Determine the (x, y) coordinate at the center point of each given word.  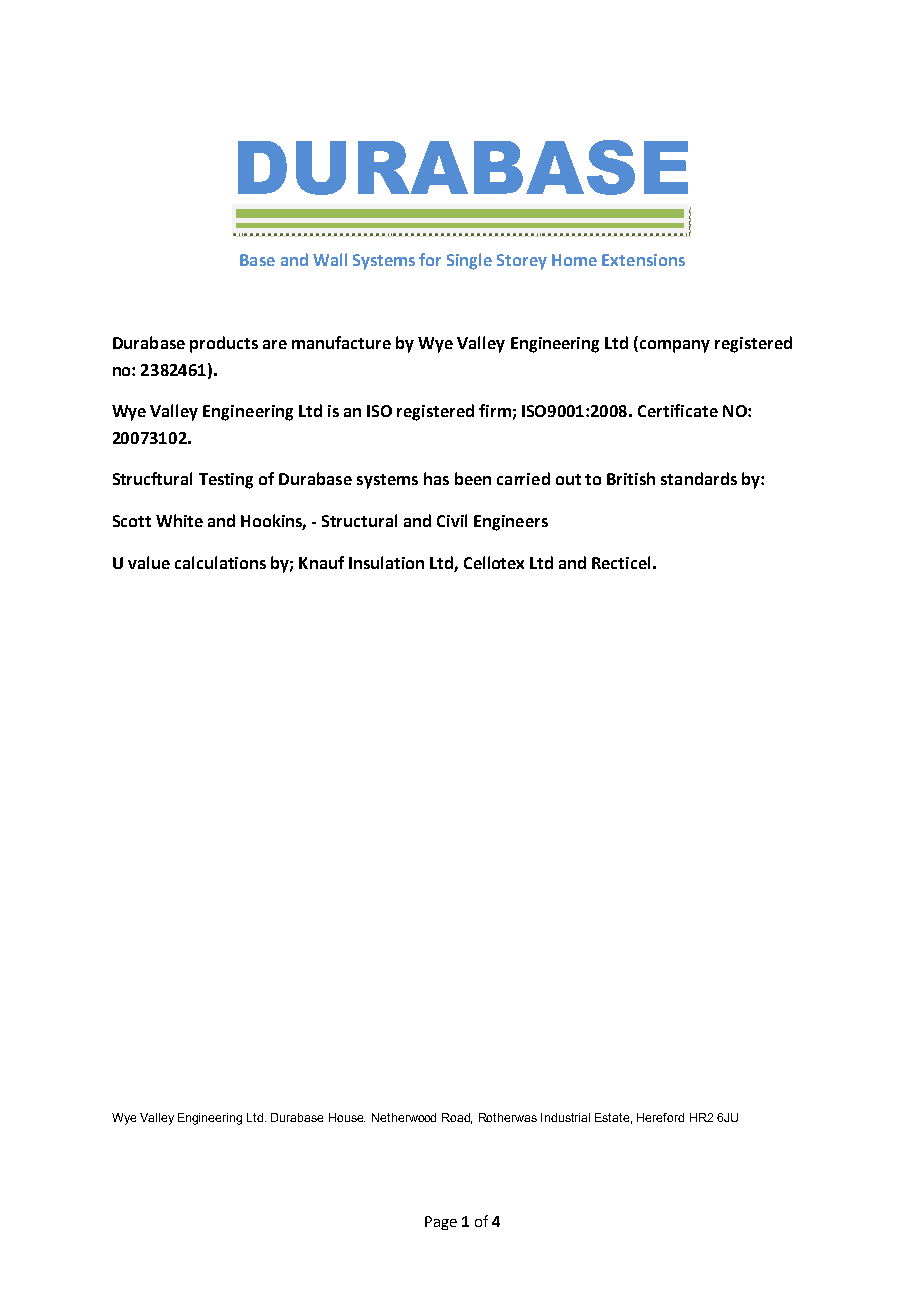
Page (441, 1223)
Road (457, 1118)
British (631, 478)
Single (469, 261)
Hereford (660, 1117)
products (224, 344)
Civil (452, 520)
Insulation (386, 562)
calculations (220, 562)
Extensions (643, 260)
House (347, 1117)
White (179, 520)
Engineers (511, 523)
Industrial (565, 1117)
